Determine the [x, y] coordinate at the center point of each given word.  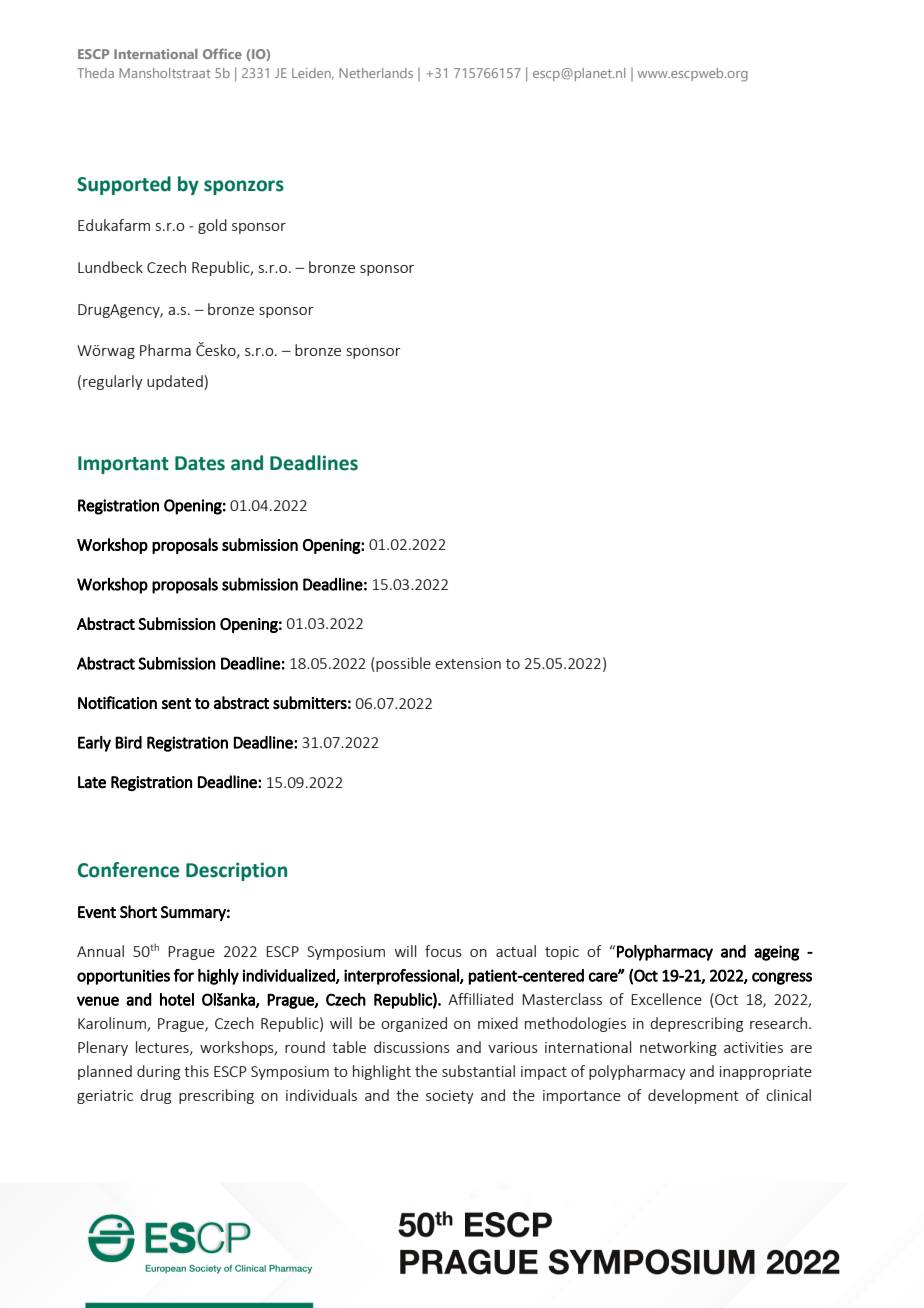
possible [403, 664]
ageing [777, 953]
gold [212, 226]
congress [782, 978]
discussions [412, 1047]
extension [468, 663]
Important [123, 465]
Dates [200, 463]
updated [175, 382]
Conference [128, 870]
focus [443, 951]
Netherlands [376, 73]
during [158, 1072]
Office [222, 53]
